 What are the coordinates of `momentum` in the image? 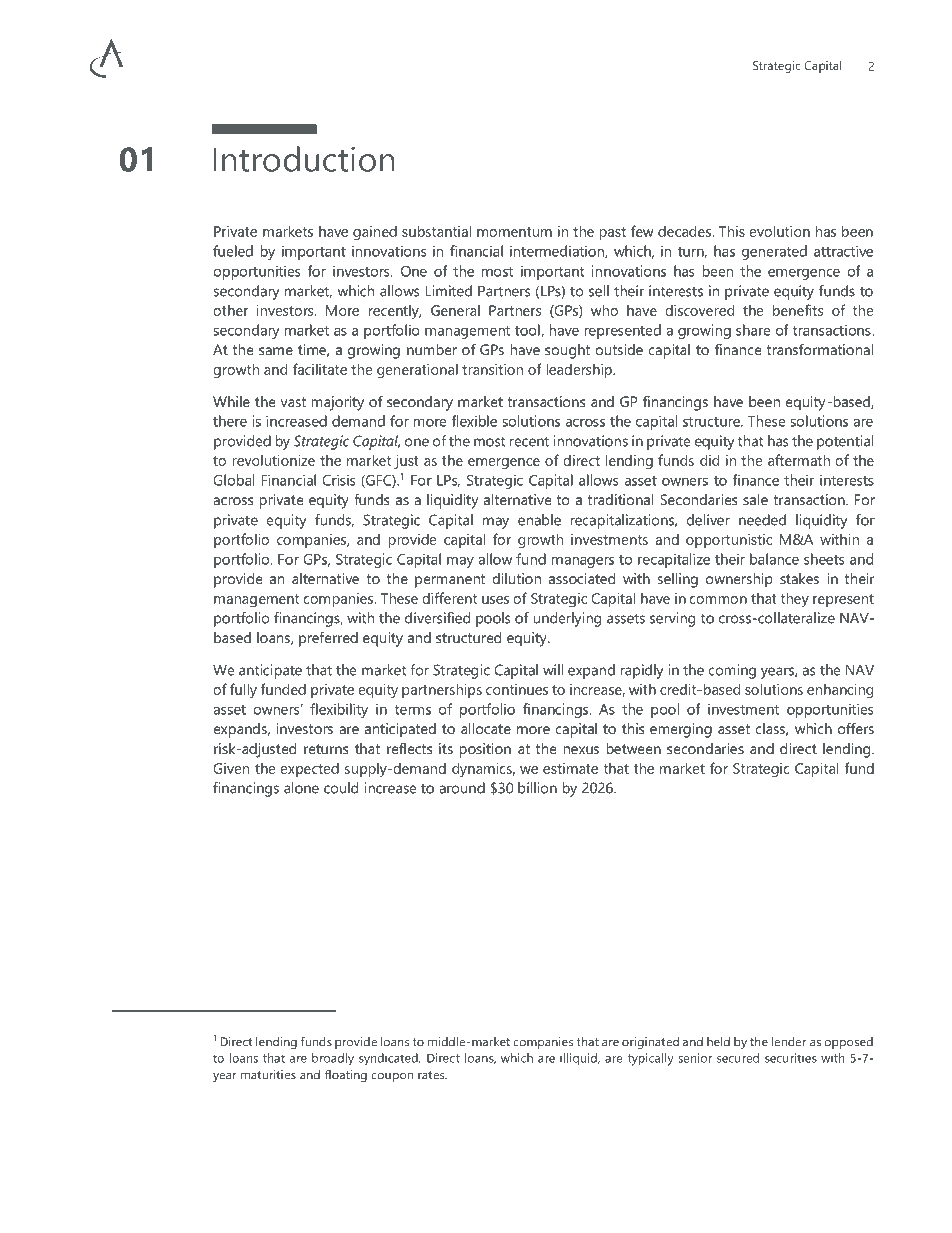 It's located at (514, 232).
